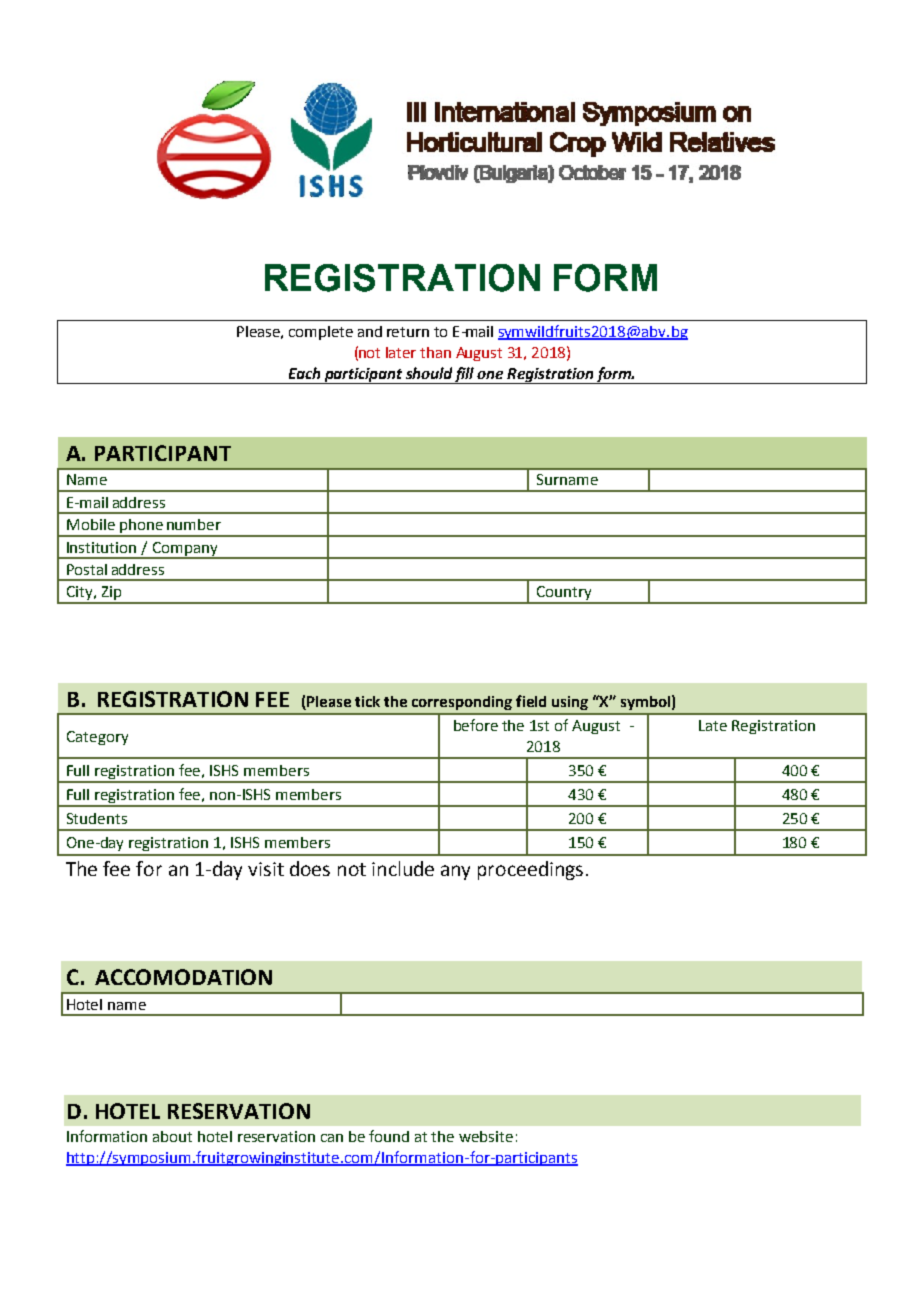 This page has height=1307, width=924. Describe the element at coordinates (370, 331) in the page. I see `and` at that location.
